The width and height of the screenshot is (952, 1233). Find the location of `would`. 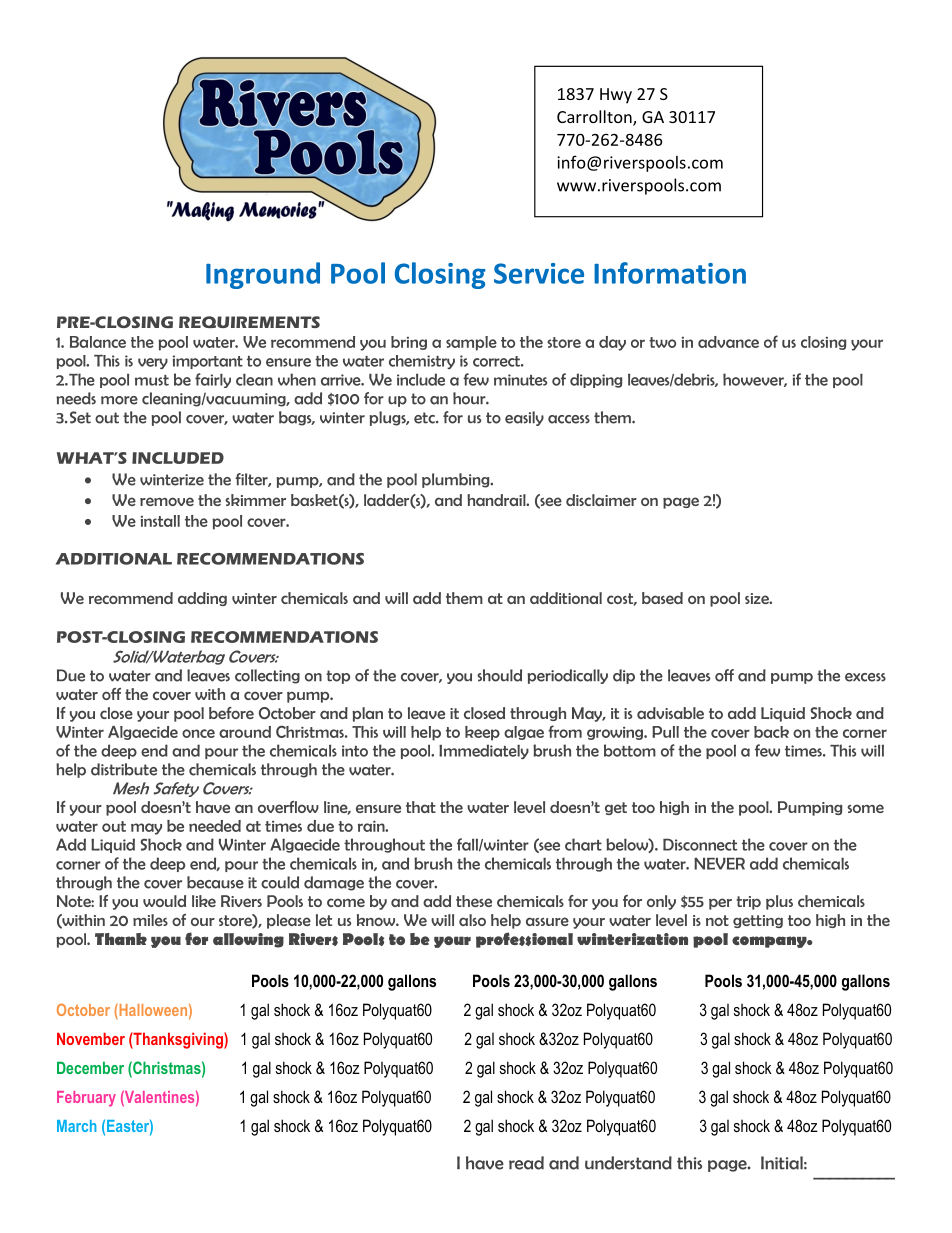

would is located at coordinates (164, 901).
